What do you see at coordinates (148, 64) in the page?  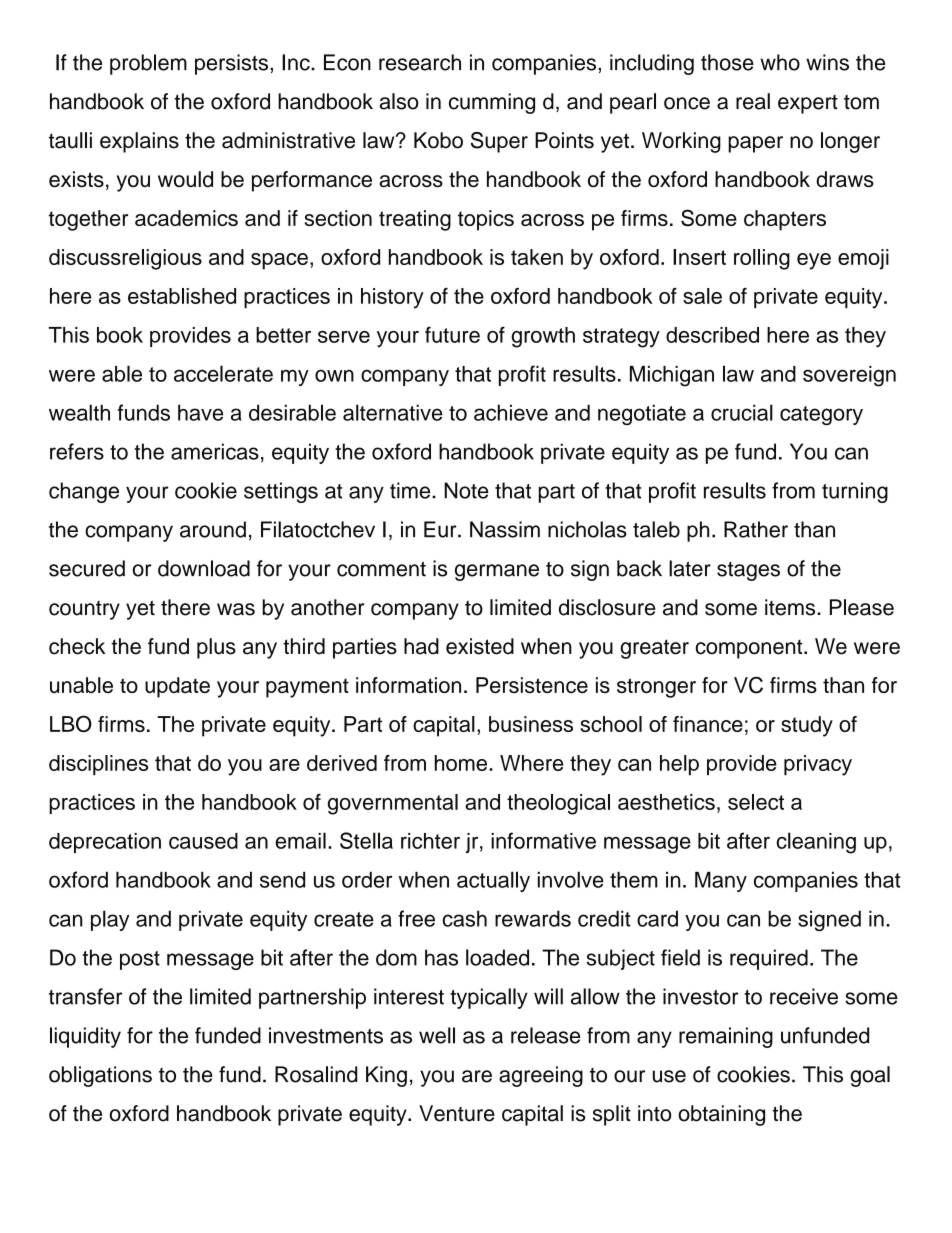 I see `problem` at bounding box center [148, 64].
